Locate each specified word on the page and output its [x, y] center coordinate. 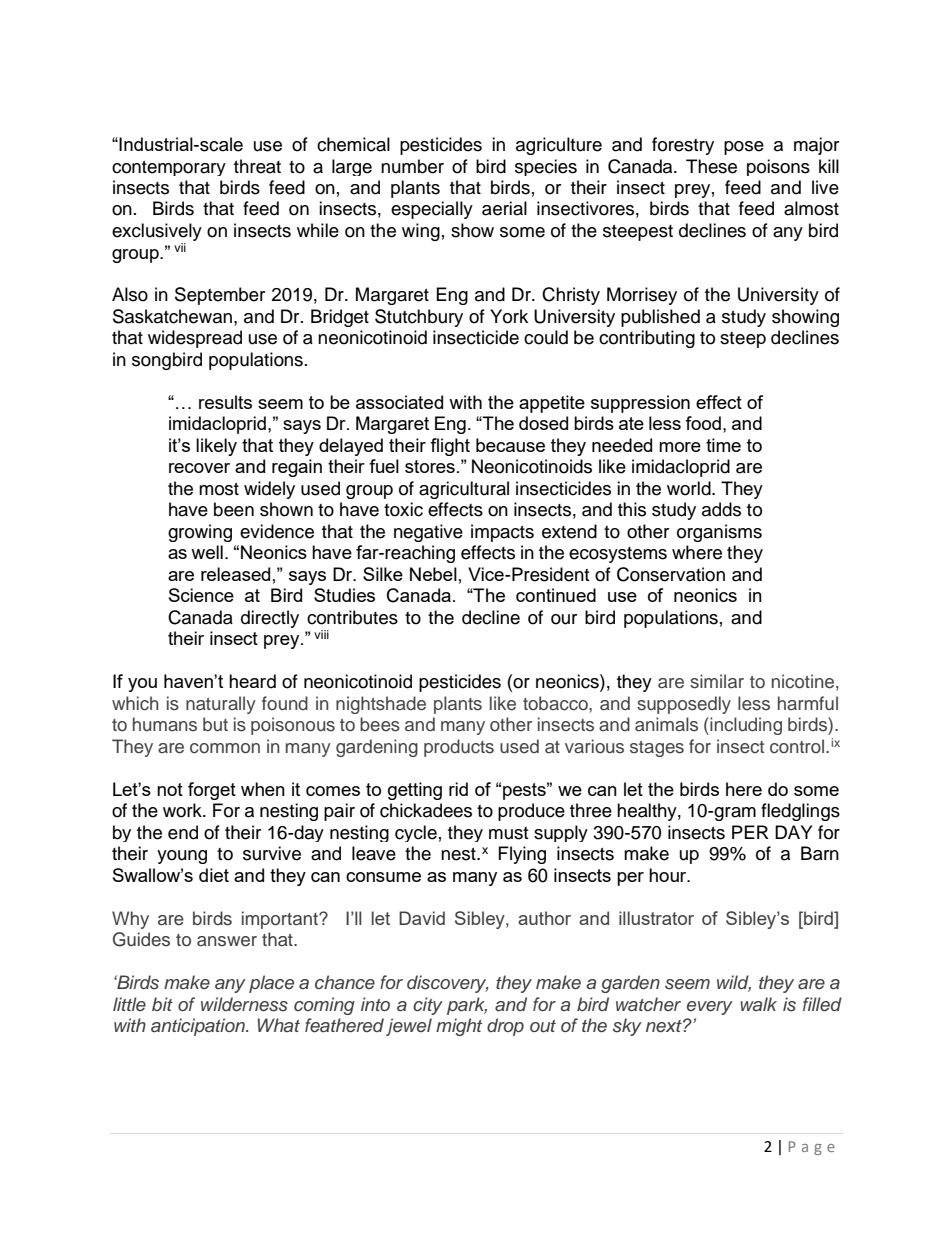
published [660, 318]
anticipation [199, 1027]
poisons [778, 167]
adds [721, 509]
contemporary [169, 168]
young [182, 857]
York [509, 316]
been [234, 509]
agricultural [464, 490]
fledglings [800, 812]
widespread [195, 339]
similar [717, 681]
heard [252, 681]
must [508, 833]
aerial [504, 208]
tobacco [556, 703]
